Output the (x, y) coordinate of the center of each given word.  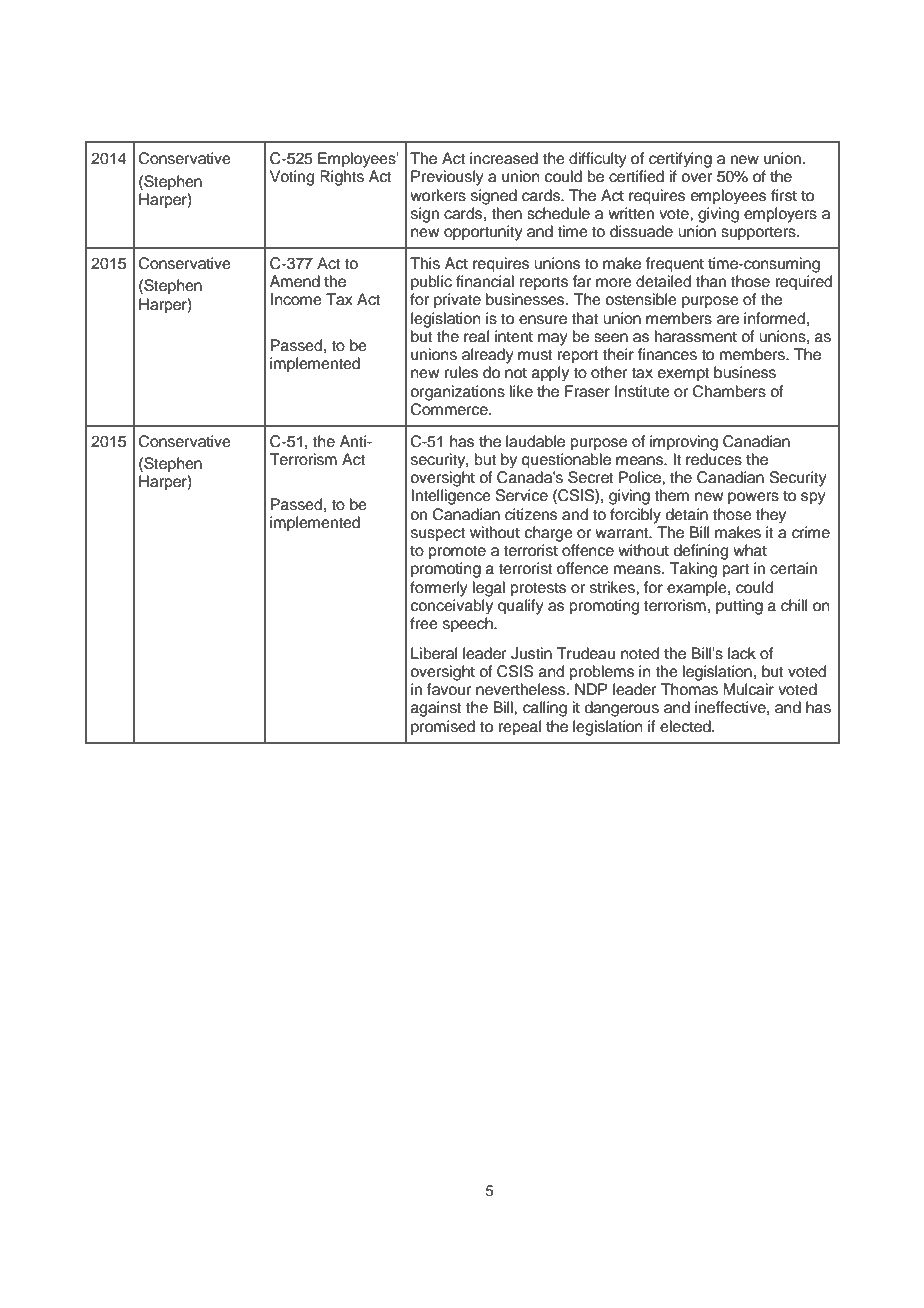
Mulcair (748, 689)
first (784, 195)
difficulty (598, 160)
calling (545, 709)
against (436, 709)
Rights (342, 178)
